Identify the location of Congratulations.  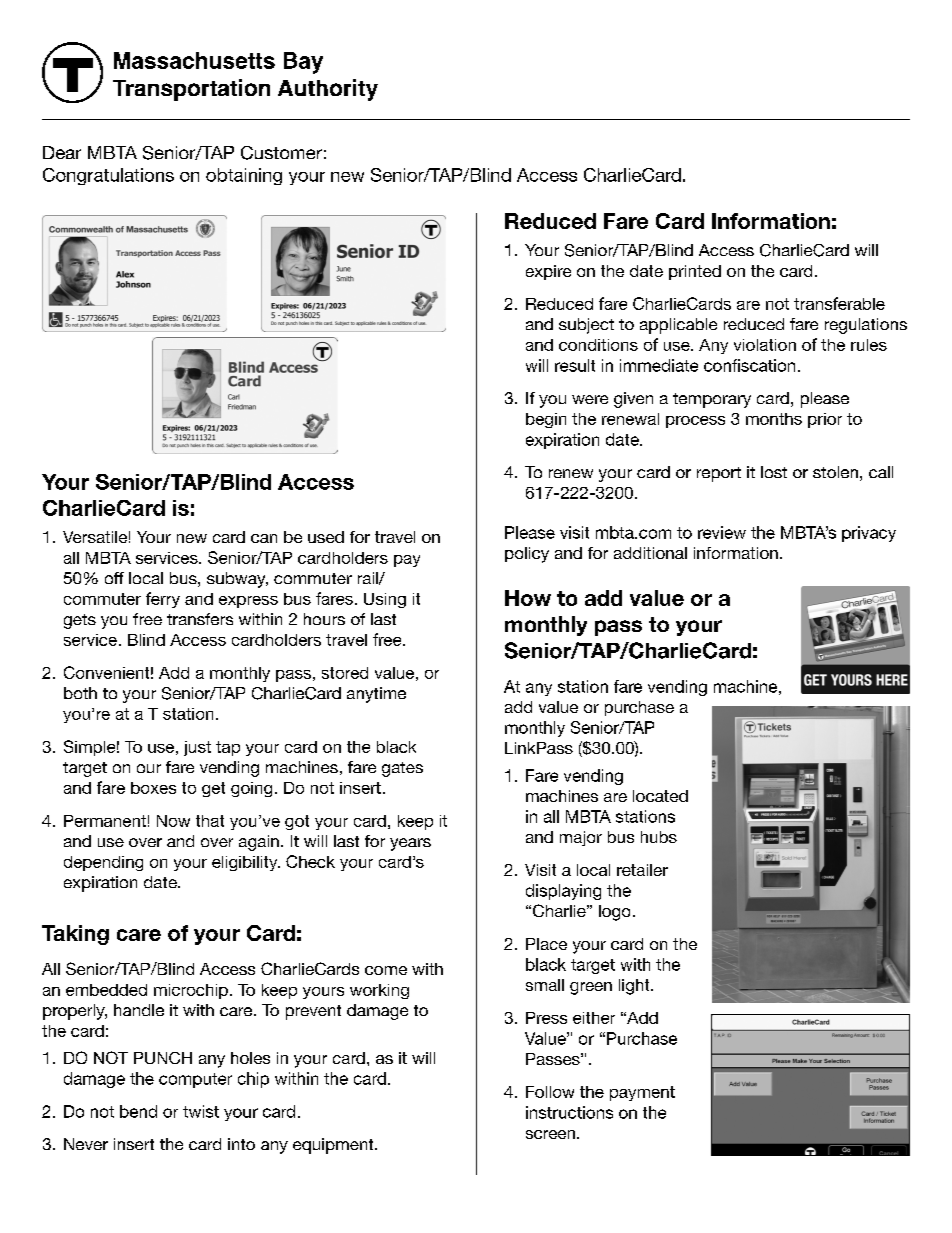
(108, 176).
